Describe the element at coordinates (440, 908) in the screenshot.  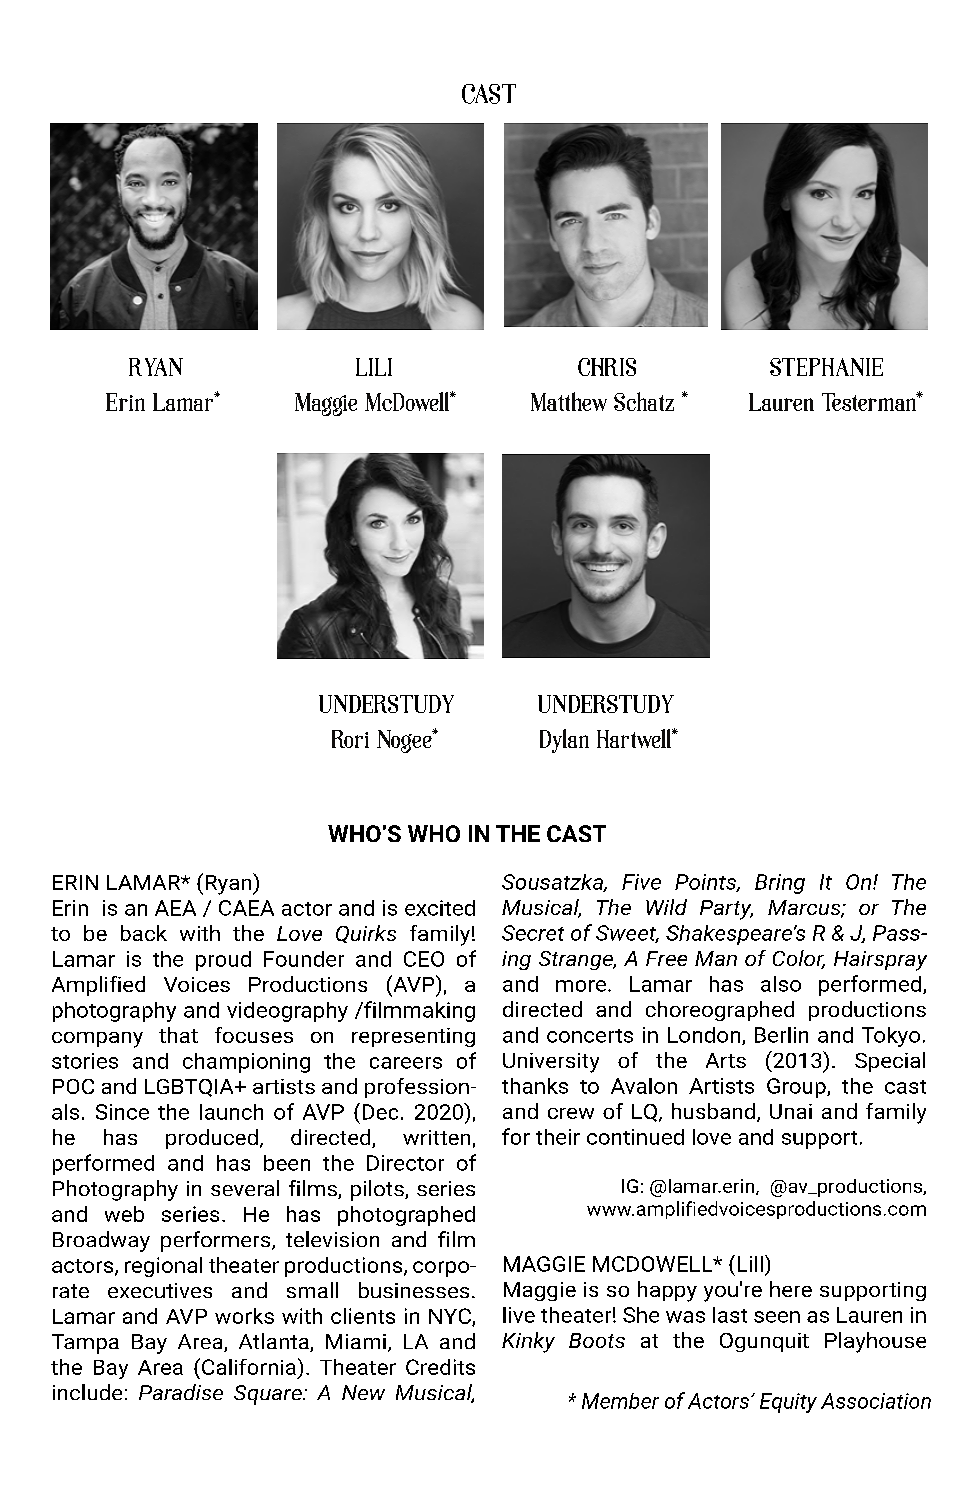
I see `excited` at that location.
